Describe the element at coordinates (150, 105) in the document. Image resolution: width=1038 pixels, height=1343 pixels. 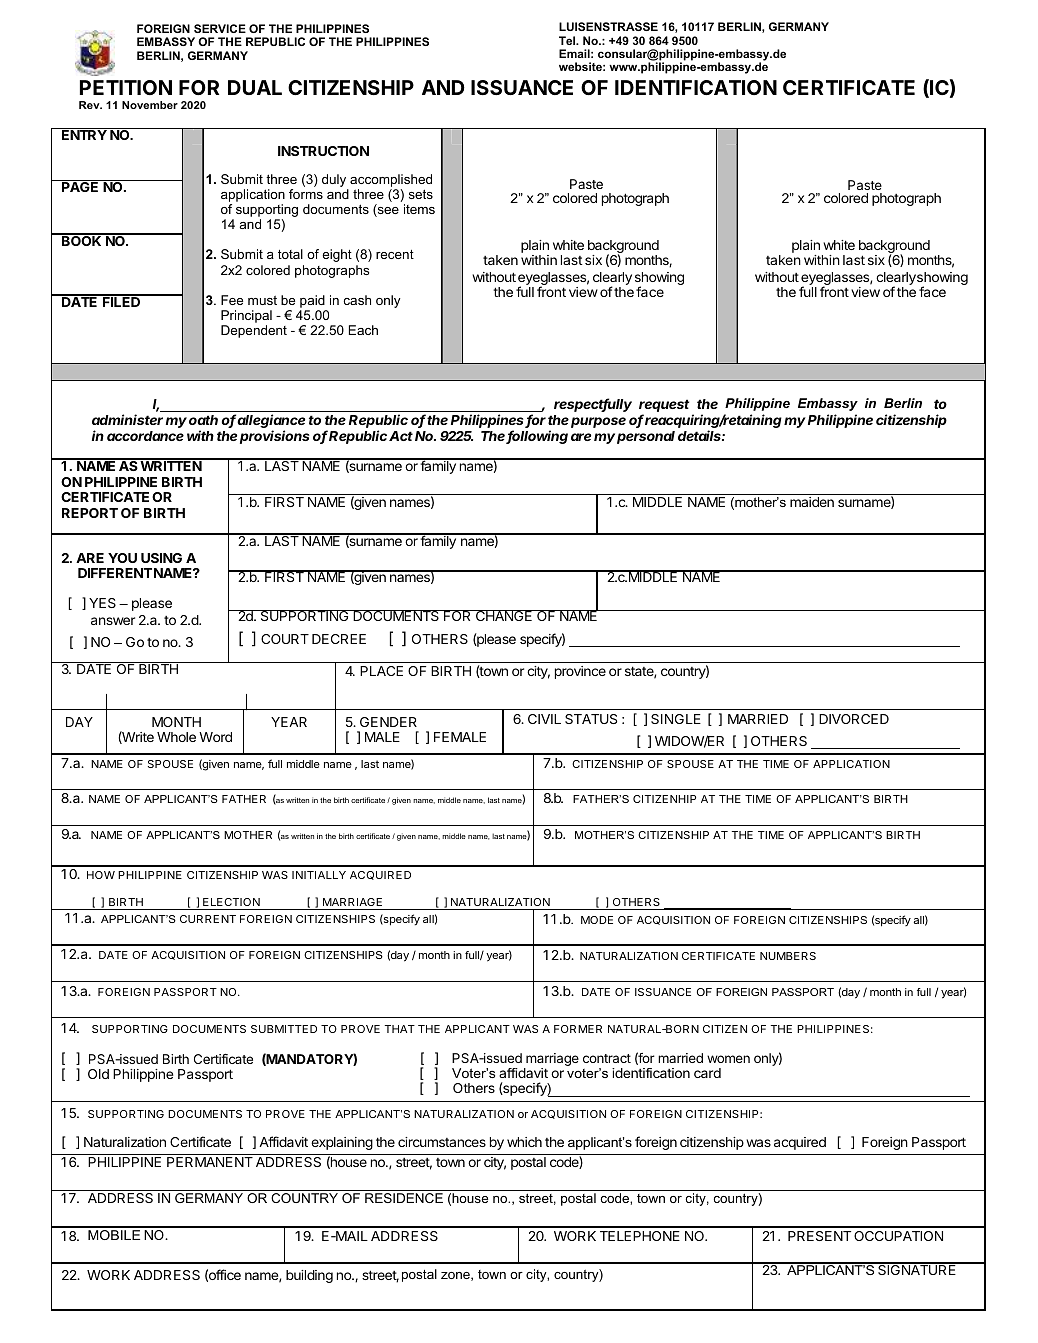
I see `November` at that location.
